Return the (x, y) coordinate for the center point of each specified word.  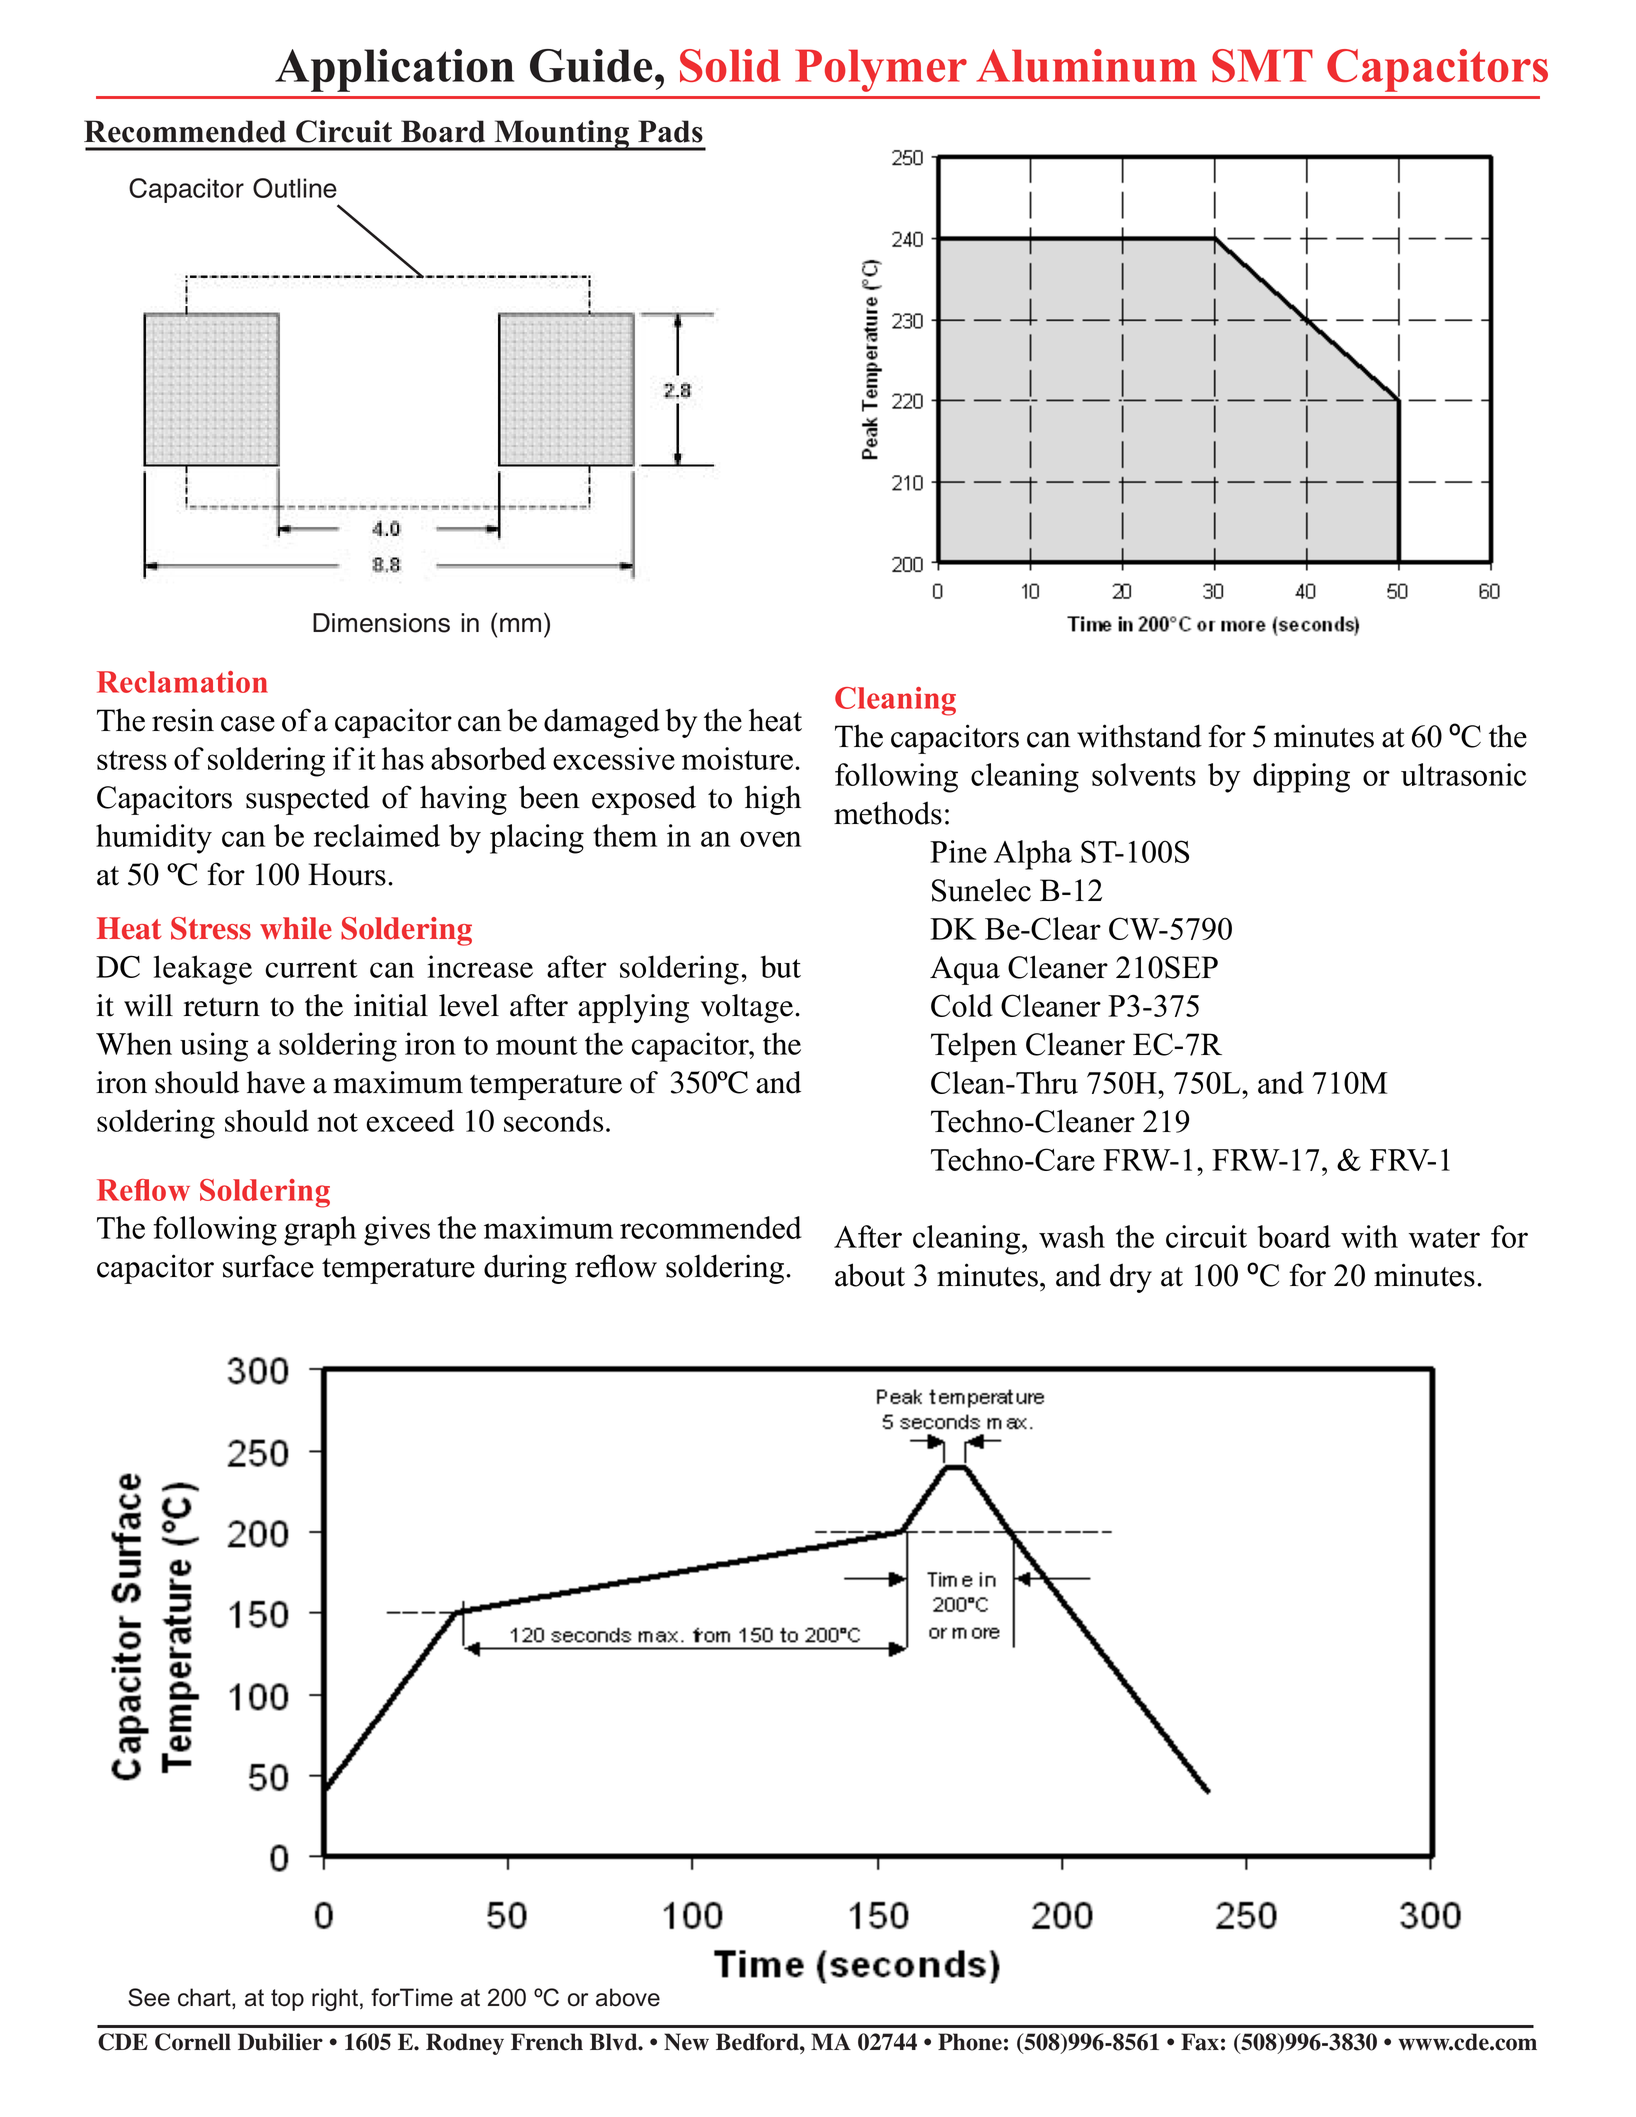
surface (268, 1266)
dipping (1301, 778)
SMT (1262, 65)
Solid (730, 65)
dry (1131, 1278)
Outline (295, 188)
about (870, 1275)
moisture (739, 758)
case (248, 724)
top (287, 2000)
